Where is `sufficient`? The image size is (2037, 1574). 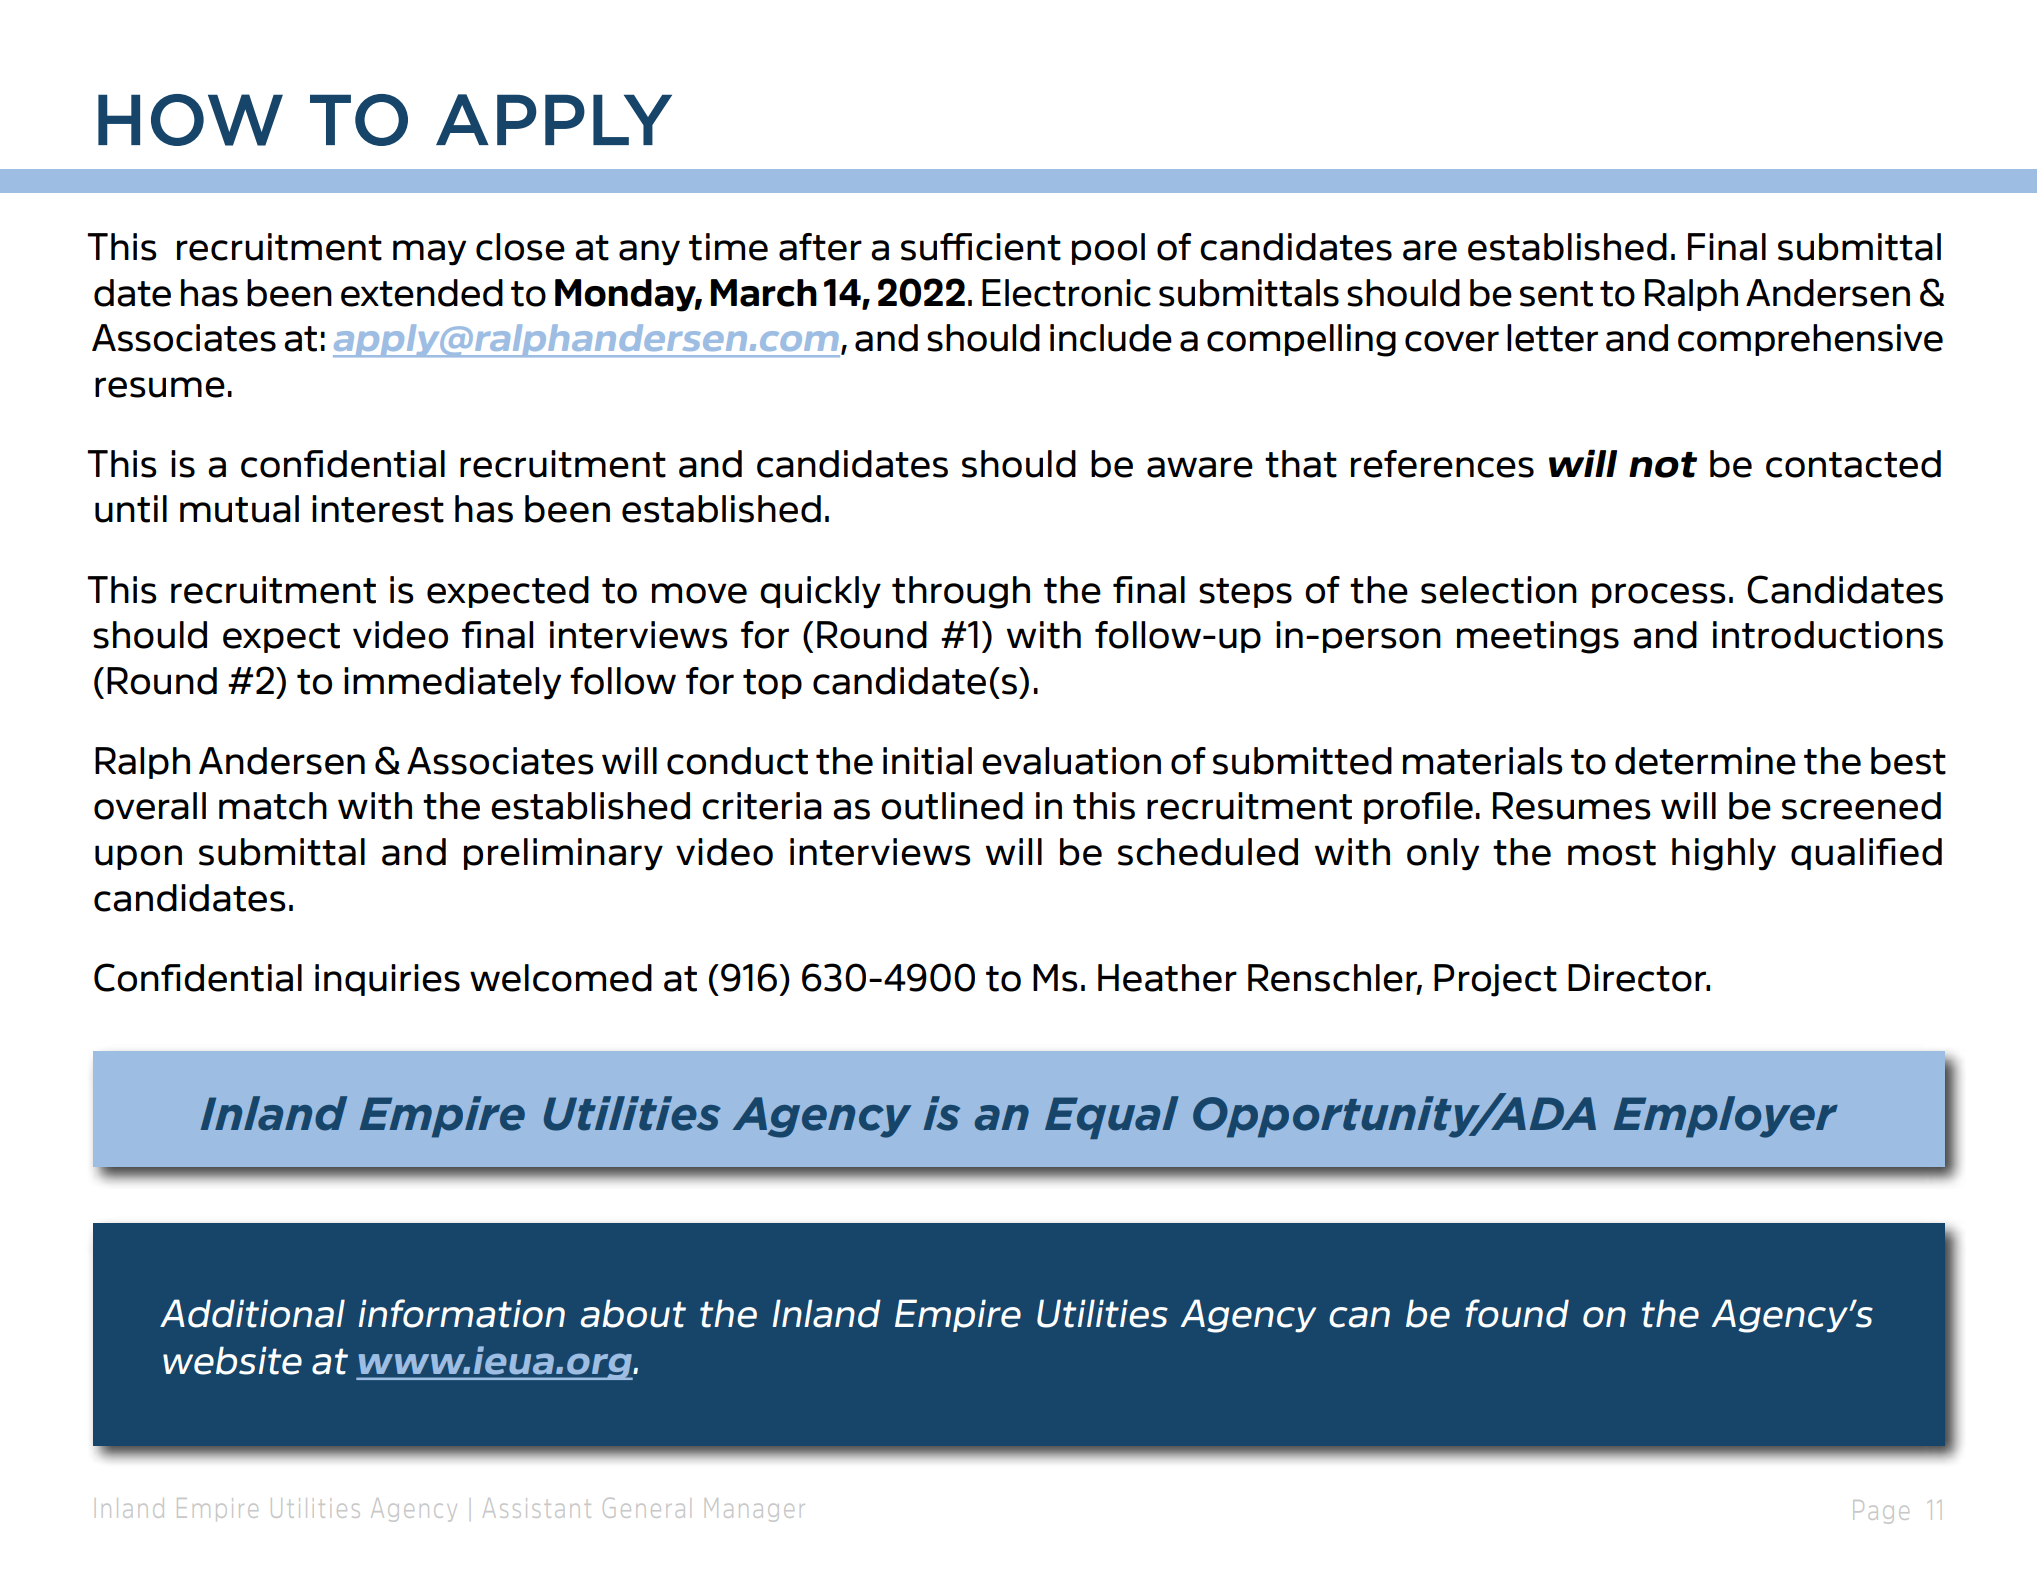 sufficient is located at coordinates (981, 247).
